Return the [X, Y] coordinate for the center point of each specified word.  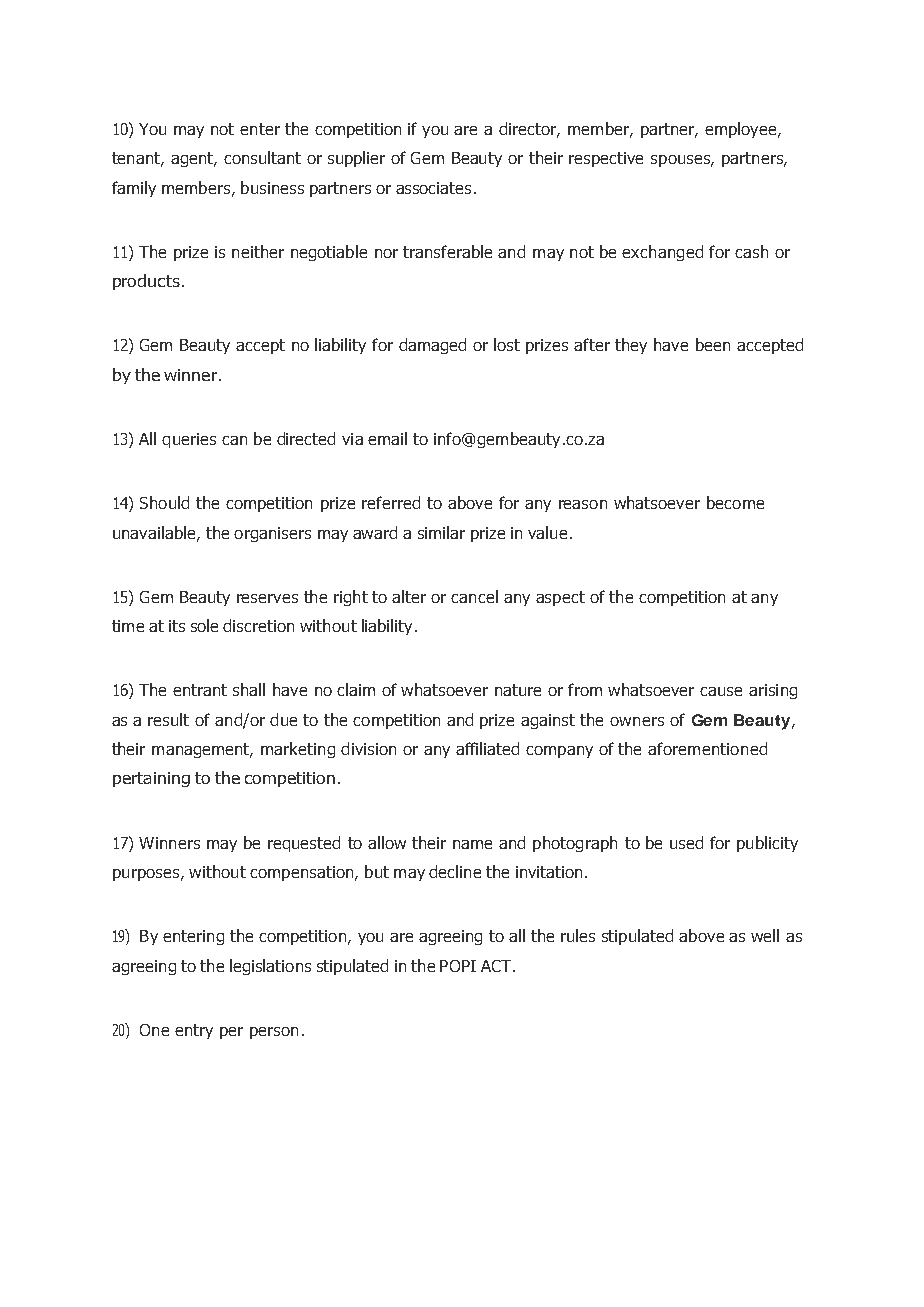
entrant [200, 690]
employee [742, 130]
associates [433, 188]
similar [441, 532]
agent [193, 159]
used [686, 842]
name [472, 844]
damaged [432, 346]
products [146, 282]
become [735, 502]
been [713, 344]
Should [164, 502]
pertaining [151, 779]
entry [194, 1031]
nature [518, 690]
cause [721, 691]
